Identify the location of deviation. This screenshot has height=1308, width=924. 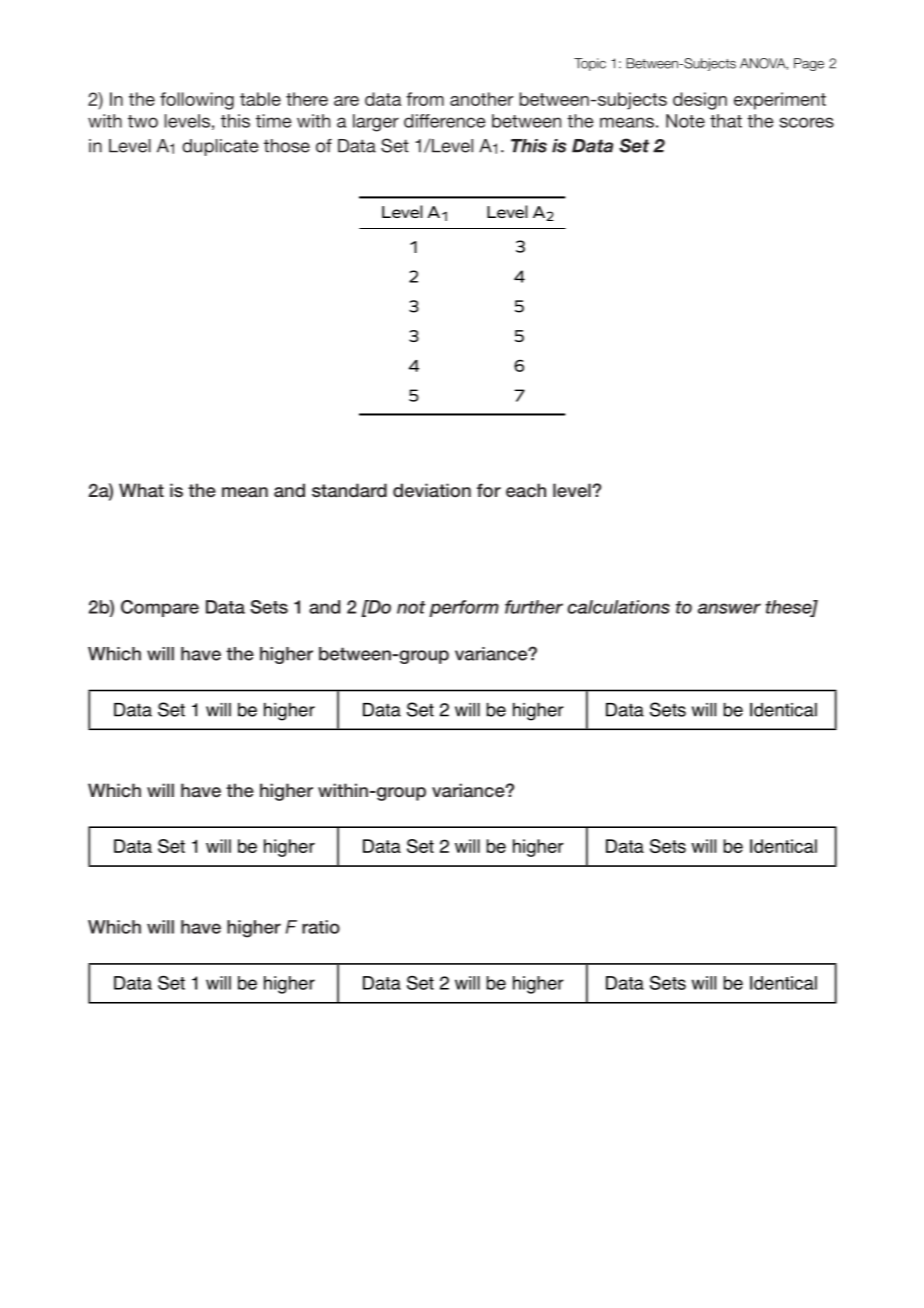
(432, 490).
